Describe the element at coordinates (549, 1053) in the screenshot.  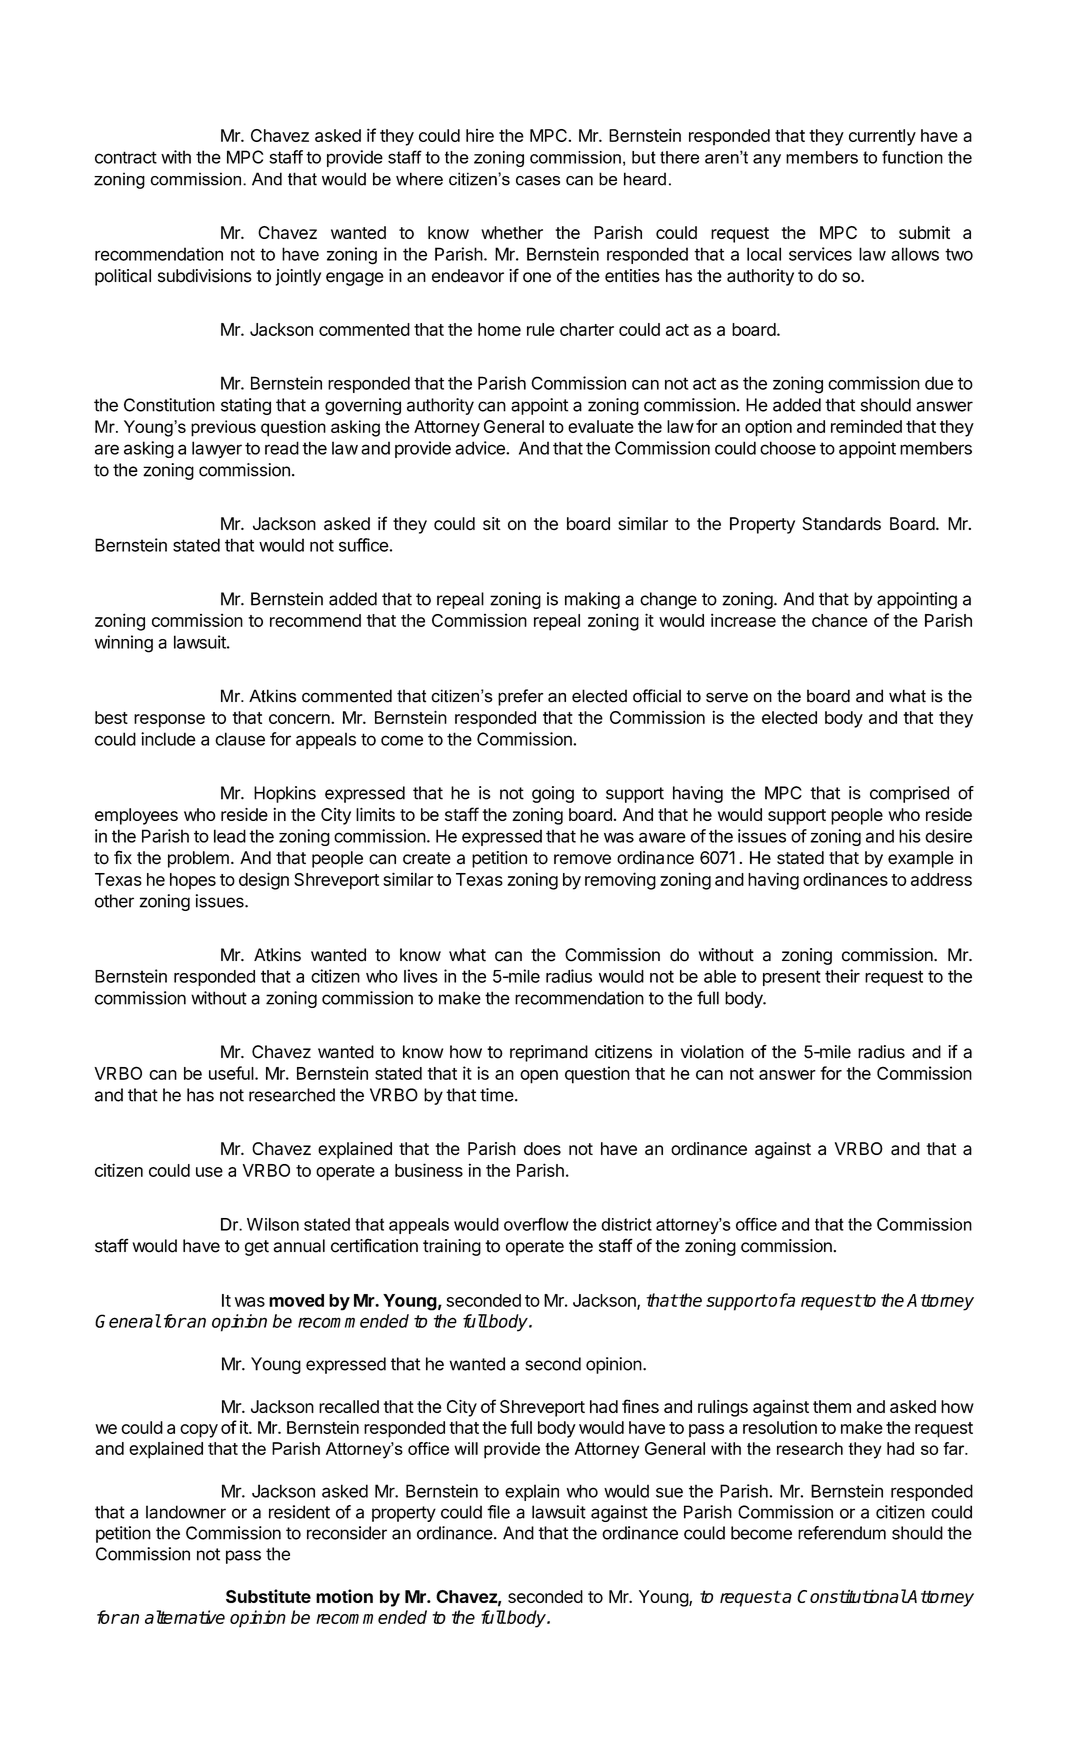
I see `reprimand` at that location.
